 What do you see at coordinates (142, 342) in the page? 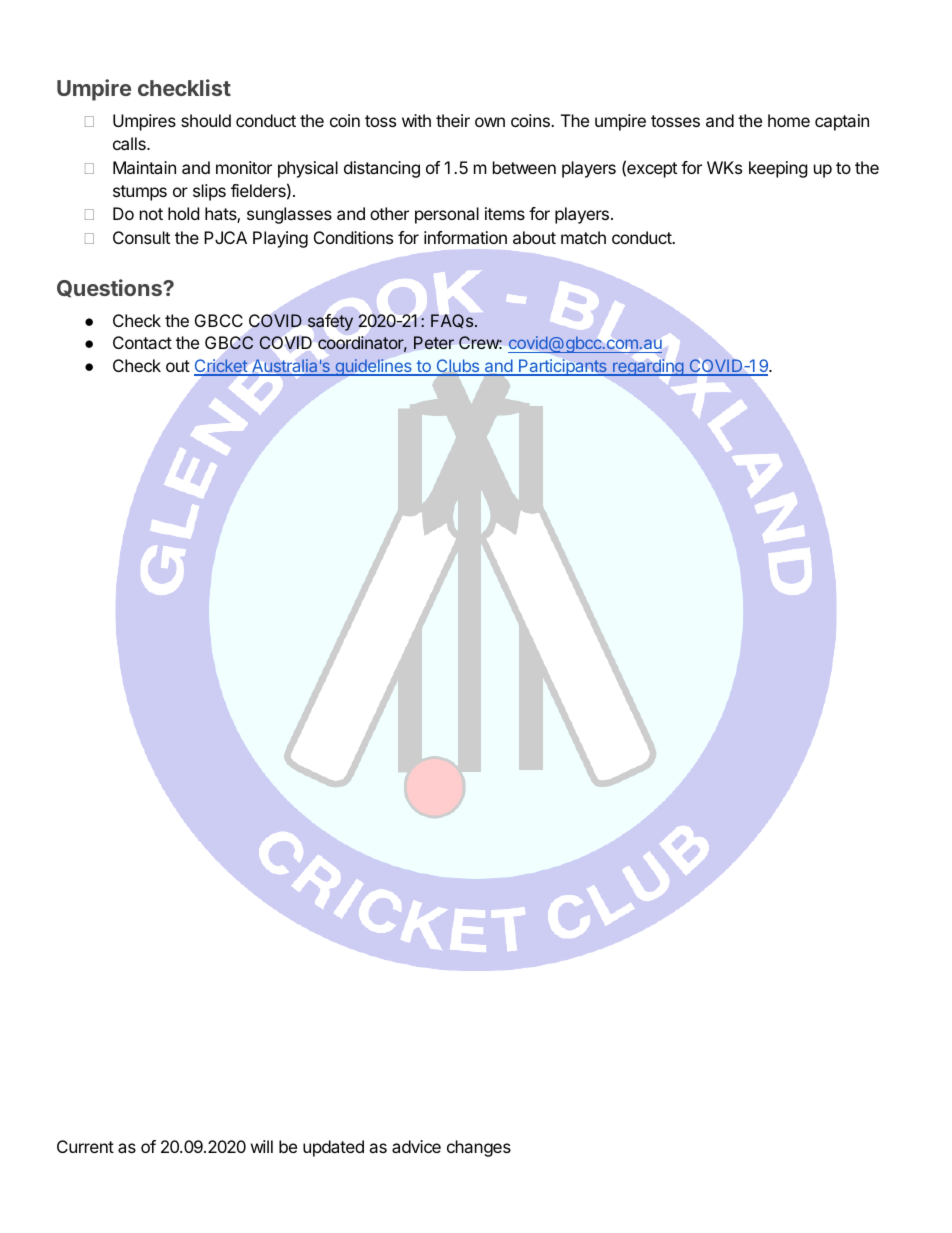
I see `Contact` at bounding box center [142, 342].
